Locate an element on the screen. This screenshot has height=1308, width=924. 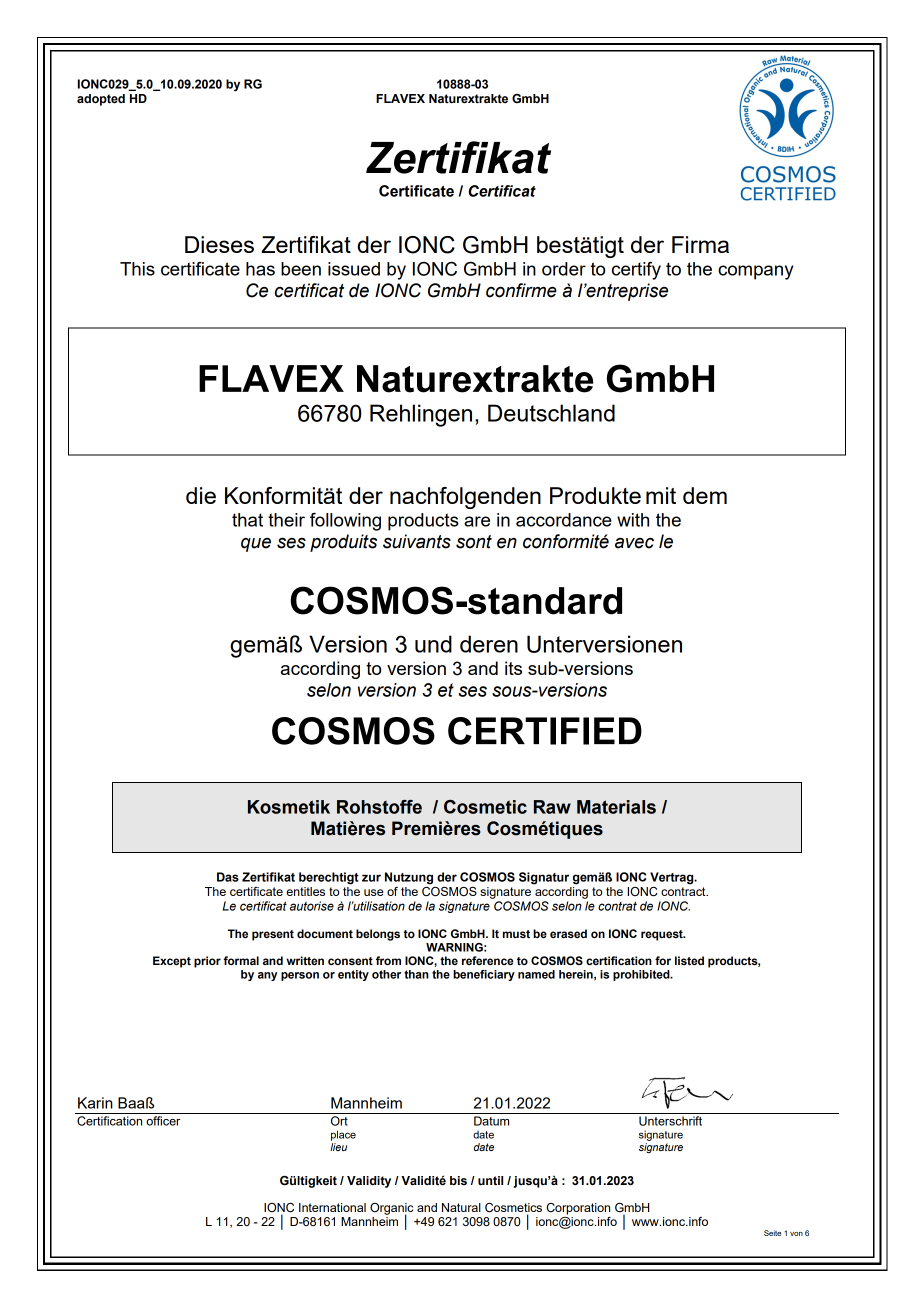
Firma is located at coordinates (700, 244).
